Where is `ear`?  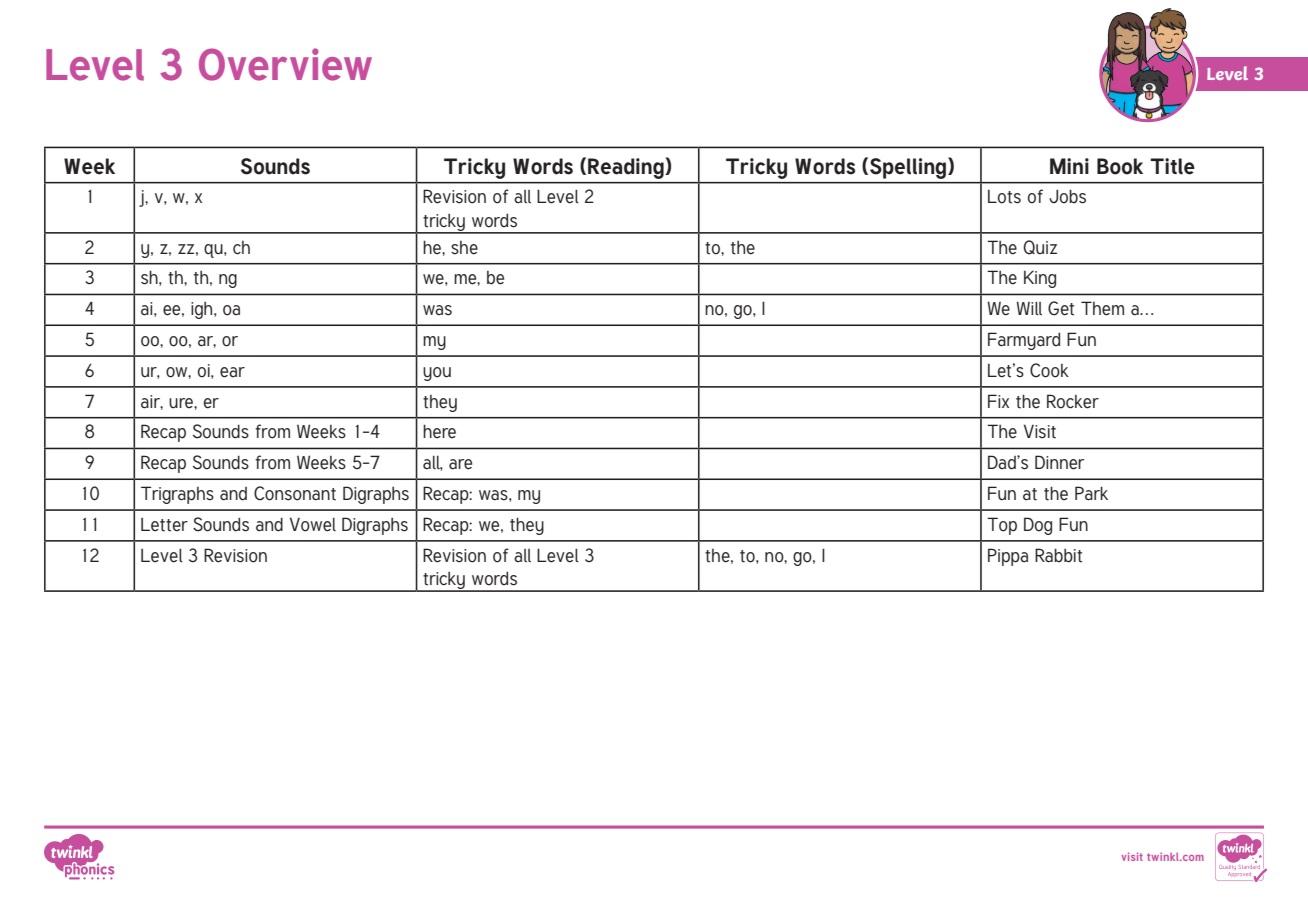 ear is located at coordinates (232, 372).
